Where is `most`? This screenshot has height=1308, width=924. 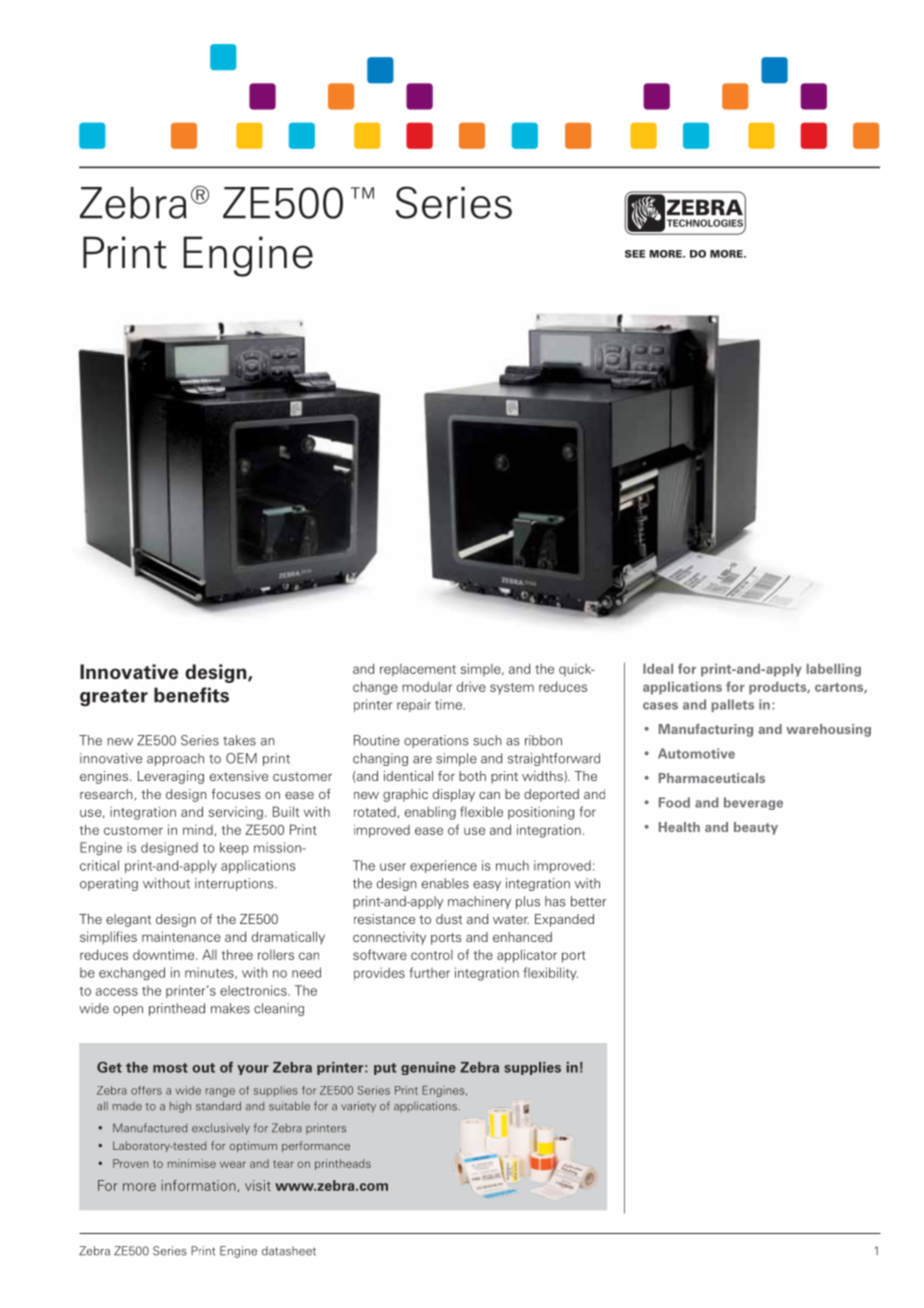 most is located at coordinates (170, 1068).
